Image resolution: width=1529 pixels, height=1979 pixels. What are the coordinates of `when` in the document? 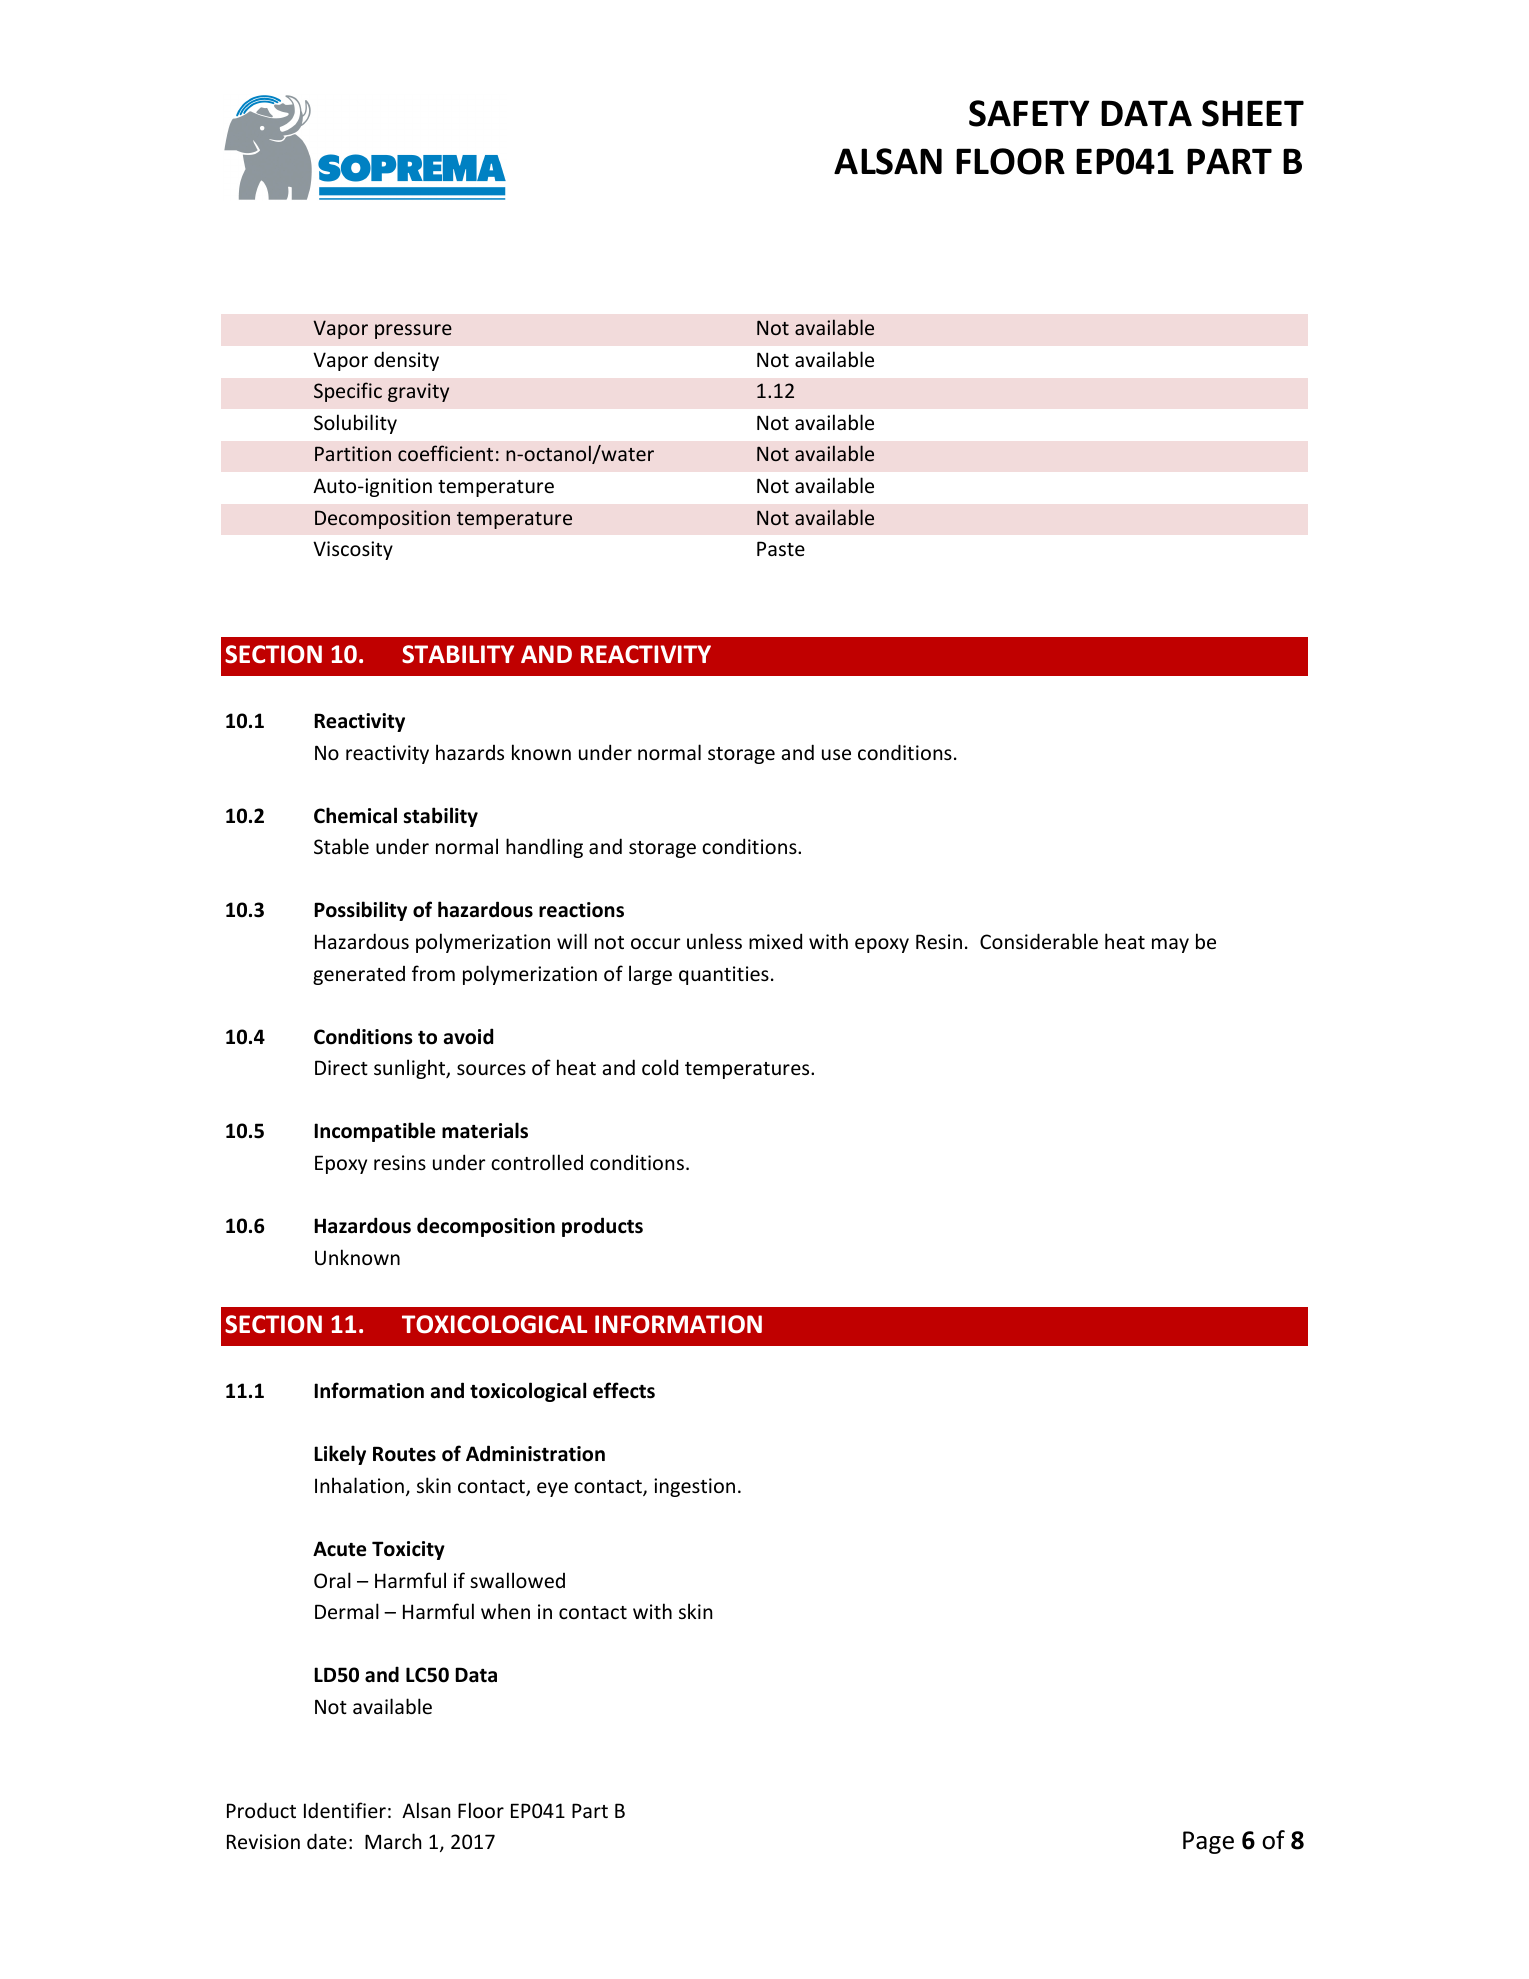 It's located at (505, 1611).
